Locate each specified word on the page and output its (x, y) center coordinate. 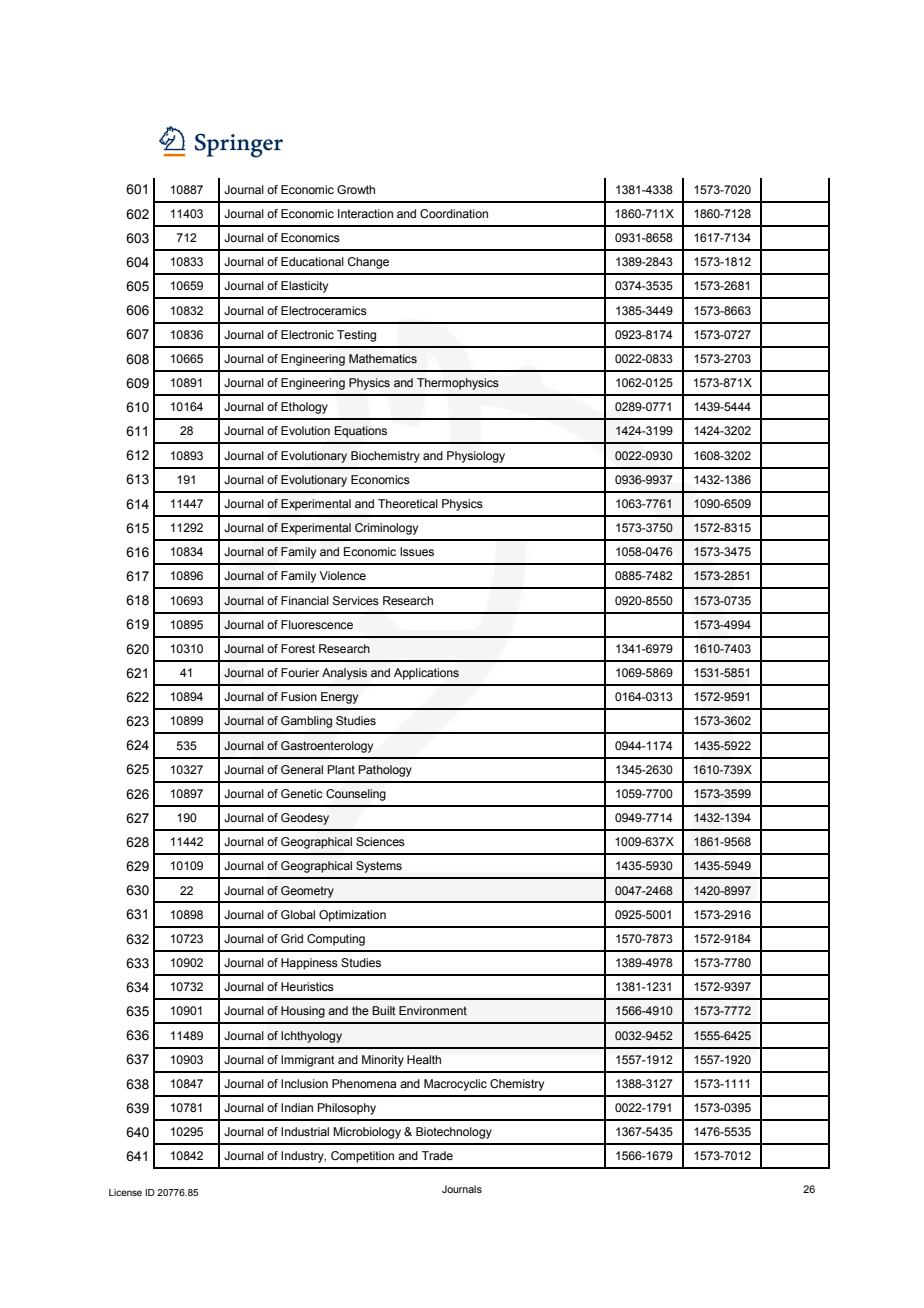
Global (298, 914)
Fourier (300, 672)
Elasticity (304, 287)
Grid (292, 938)
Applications (426, 674)
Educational (312, 261)
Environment (433, 1010)
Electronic (307, 334)
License (125, 1192)
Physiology (476, 457)
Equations (361, 432)
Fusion (299, 696)
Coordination (454, 213)
